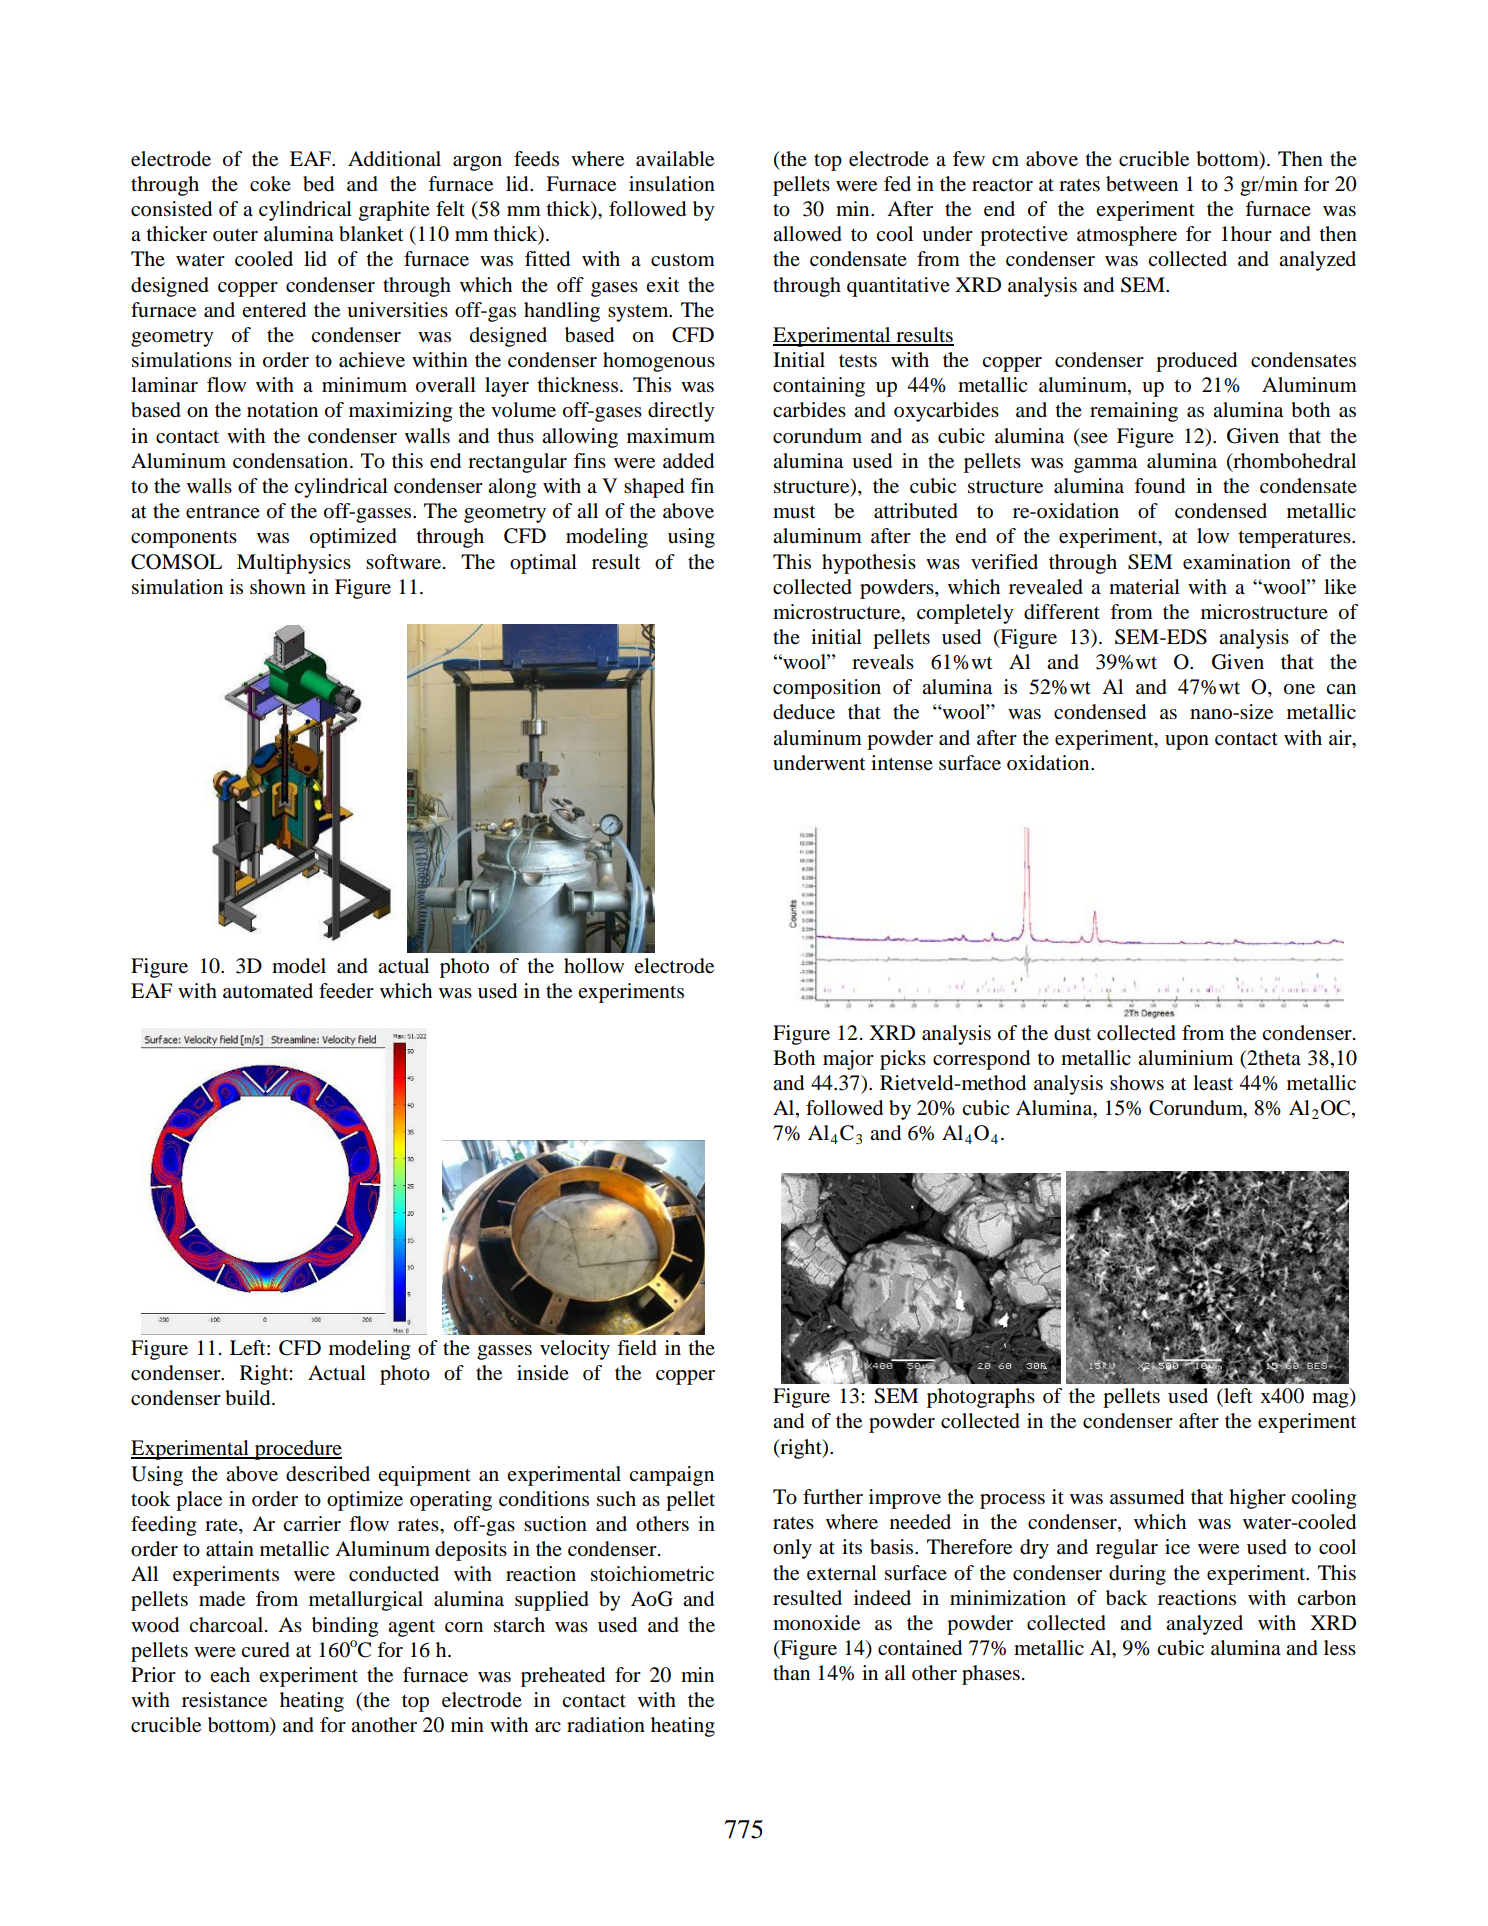  What do you see at coordinates (807, 234) in the page?
I see `allowed` at bounding box center [807, 234].
